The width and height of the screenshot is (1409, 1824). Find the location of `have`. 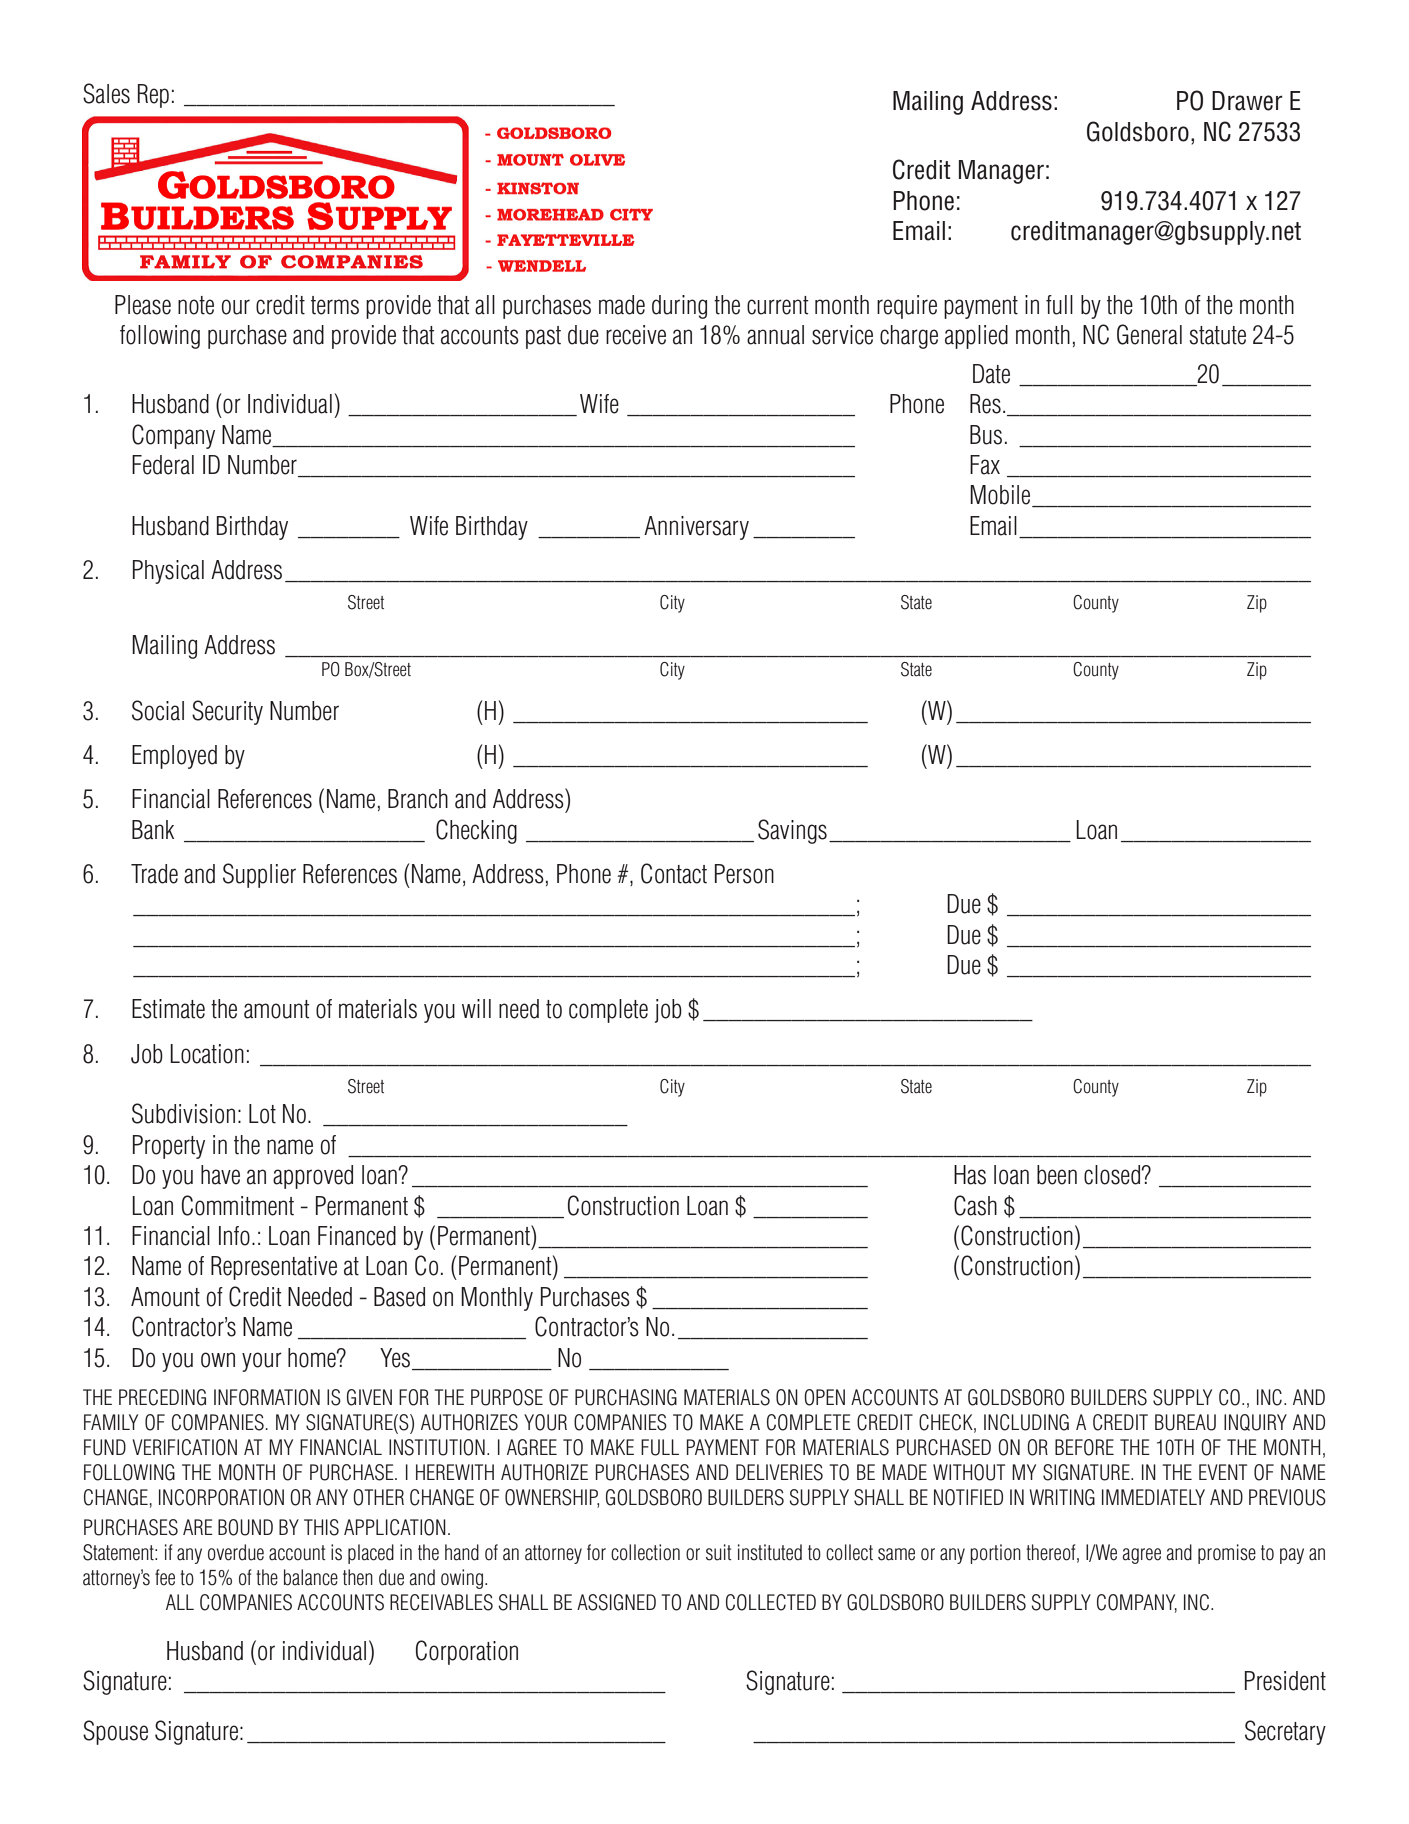

have is located at coordinates (220, 1175).
